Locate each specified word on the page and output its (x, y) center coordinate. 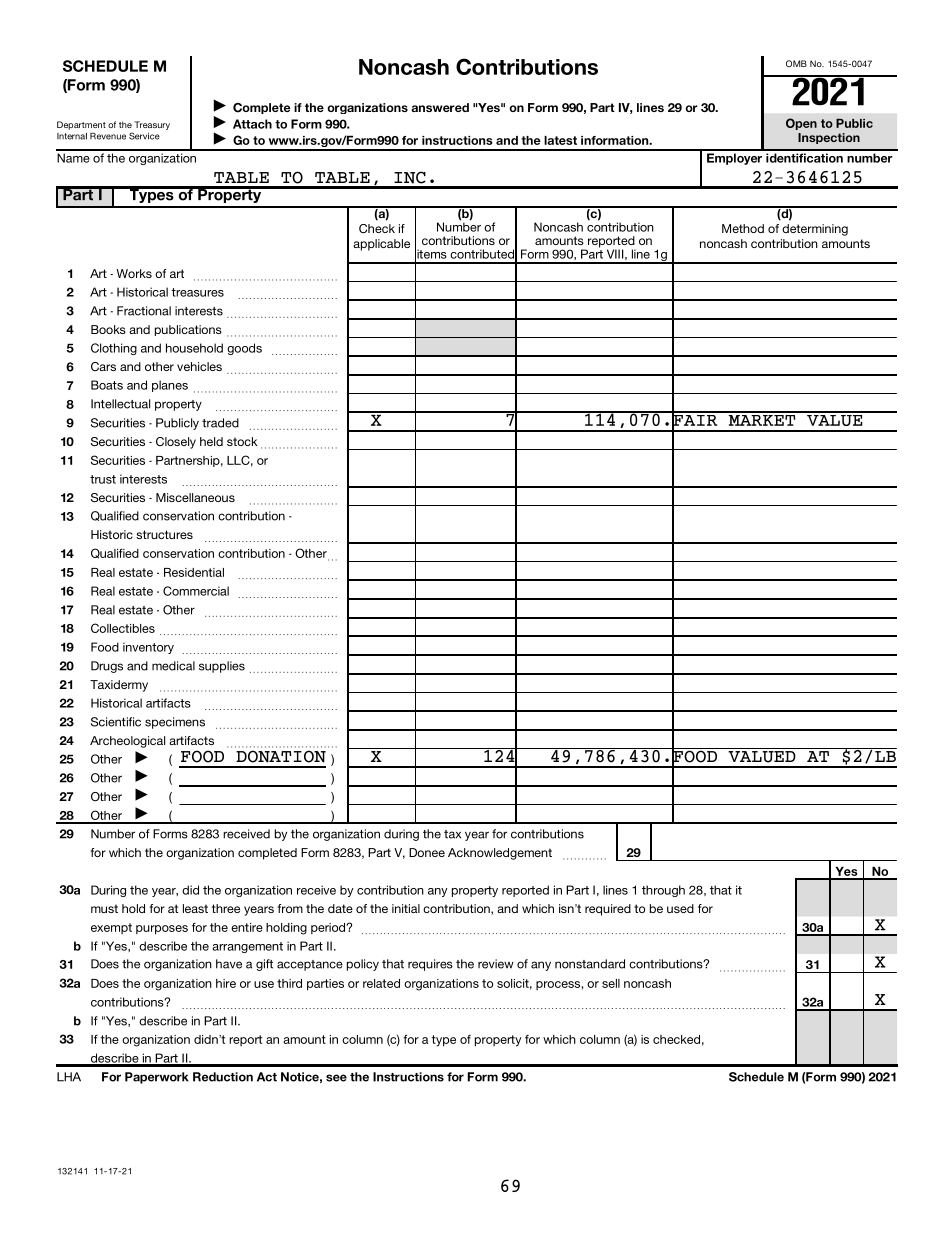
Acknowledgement (500, 854)
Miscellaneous (195, 497)
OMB (796, 63)
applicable (381, 245)
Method (743, 228)
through (663, 891)
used (680, 908)
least (195, 908)
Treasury (152, 125)
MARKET (762, 419)
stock (242, 441)
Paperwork (157, 1078)
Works (134, 273)
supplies (222, 667)
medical (173, 666)
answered (440, 107)
